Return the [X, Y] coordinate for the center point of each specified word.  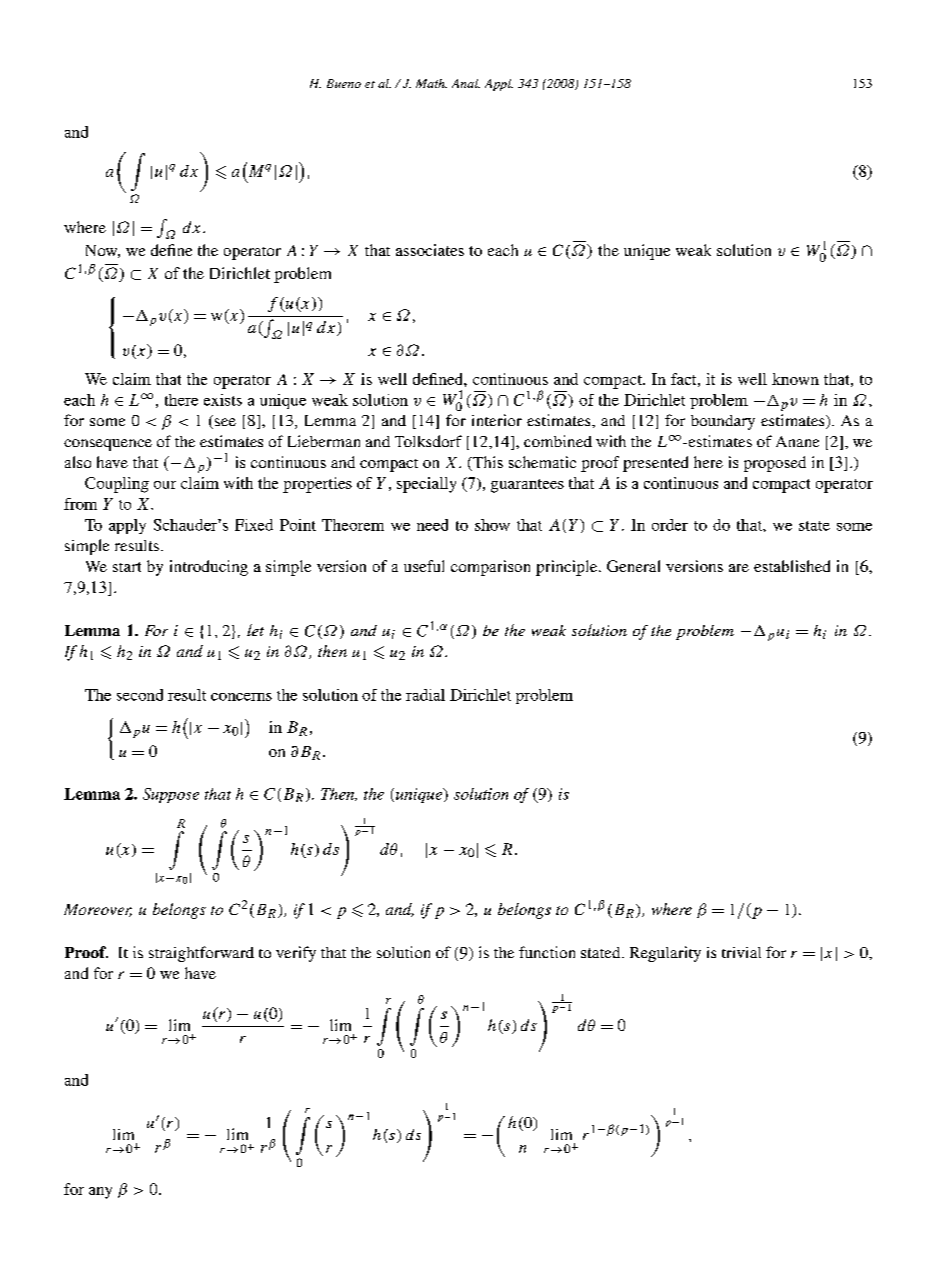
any [100, 1193]
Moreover [98, 910]
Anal [466, 83]
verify [296, 954]
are [739, 568]
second [140, 695]
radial [425, 695]
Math [431, 83]
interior [497, 420]
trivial [741, 952]
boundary [723, 422]
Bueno [344, 83]
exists [223, 400]
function [547, 952]
